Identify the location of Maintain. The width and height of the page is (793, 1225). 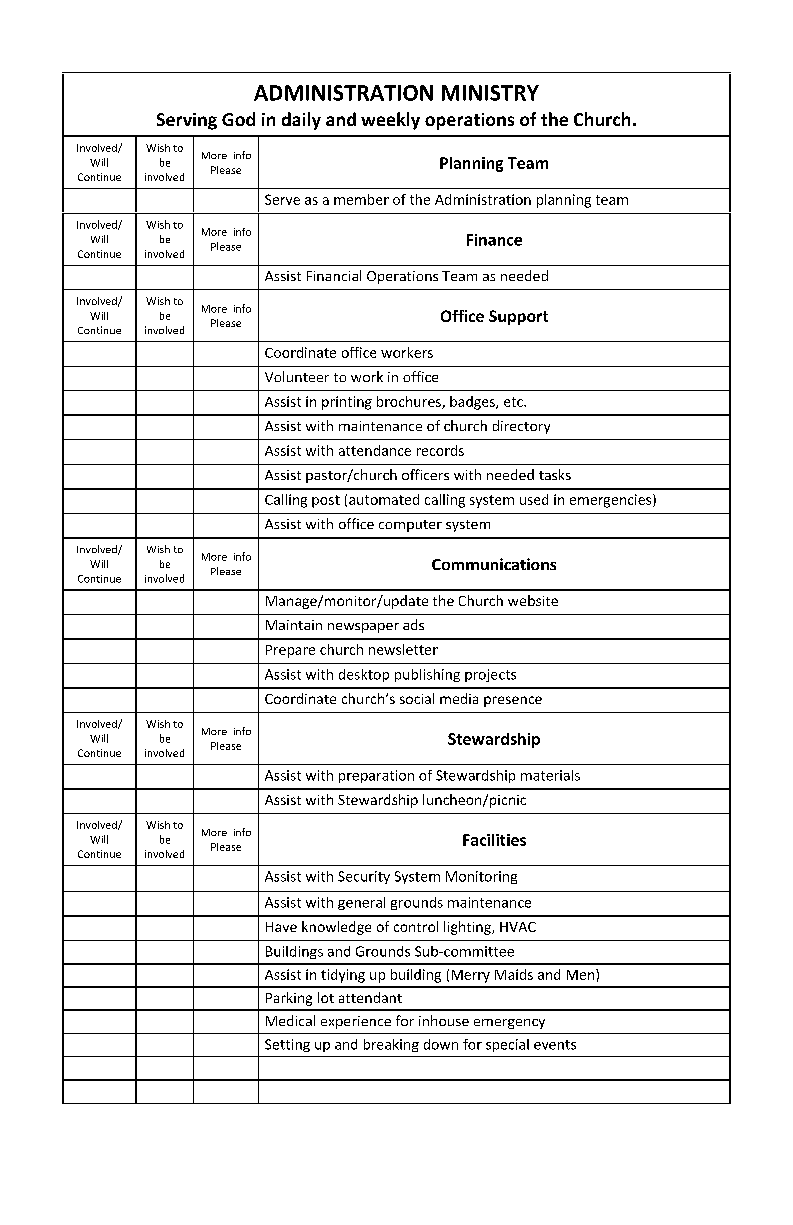
(294, 625).
